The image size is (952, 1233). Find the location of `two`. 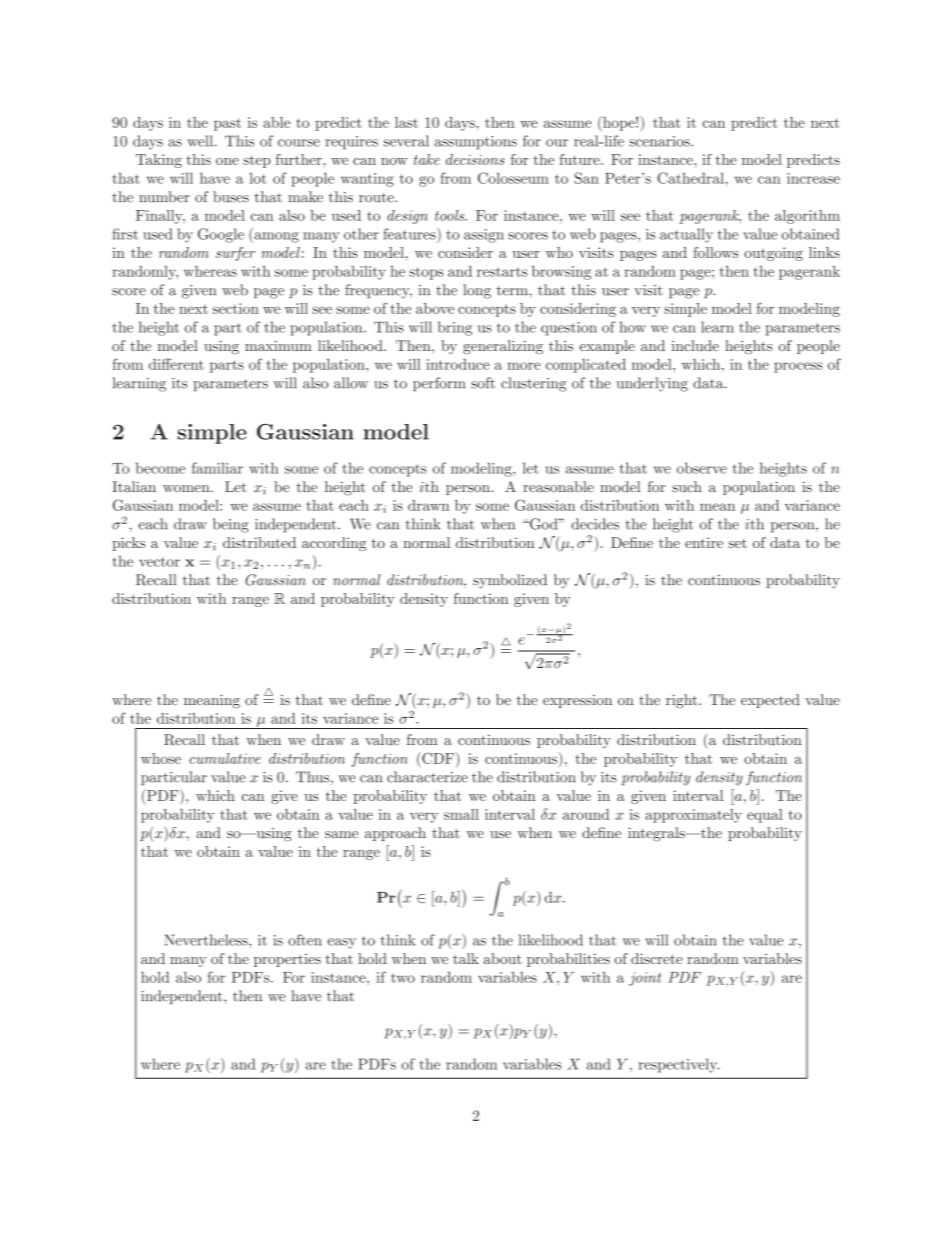

two is located at coordinates (403, 978).
